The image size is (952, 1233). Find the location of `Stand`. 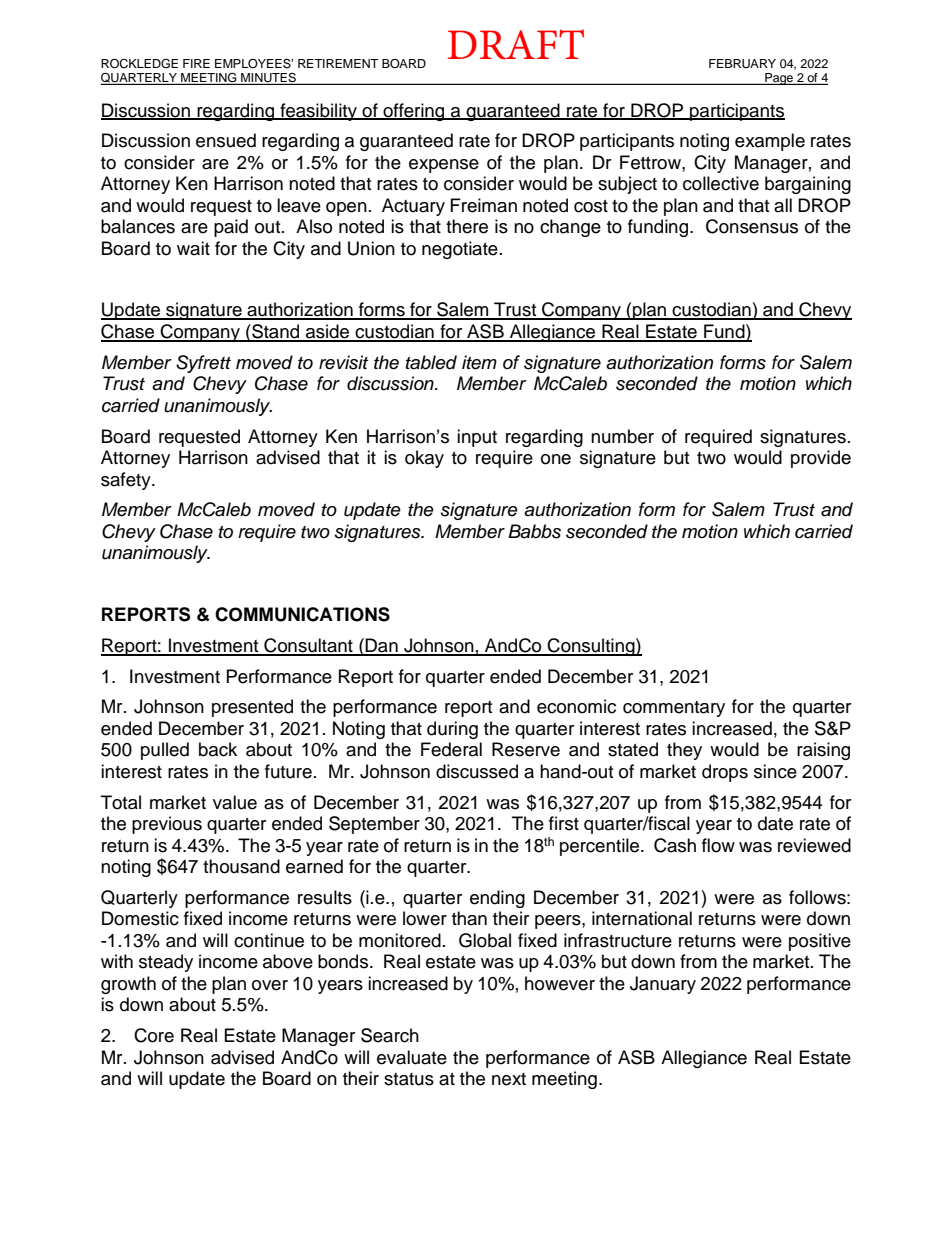

Stand is located at coordinates (275, 332).
